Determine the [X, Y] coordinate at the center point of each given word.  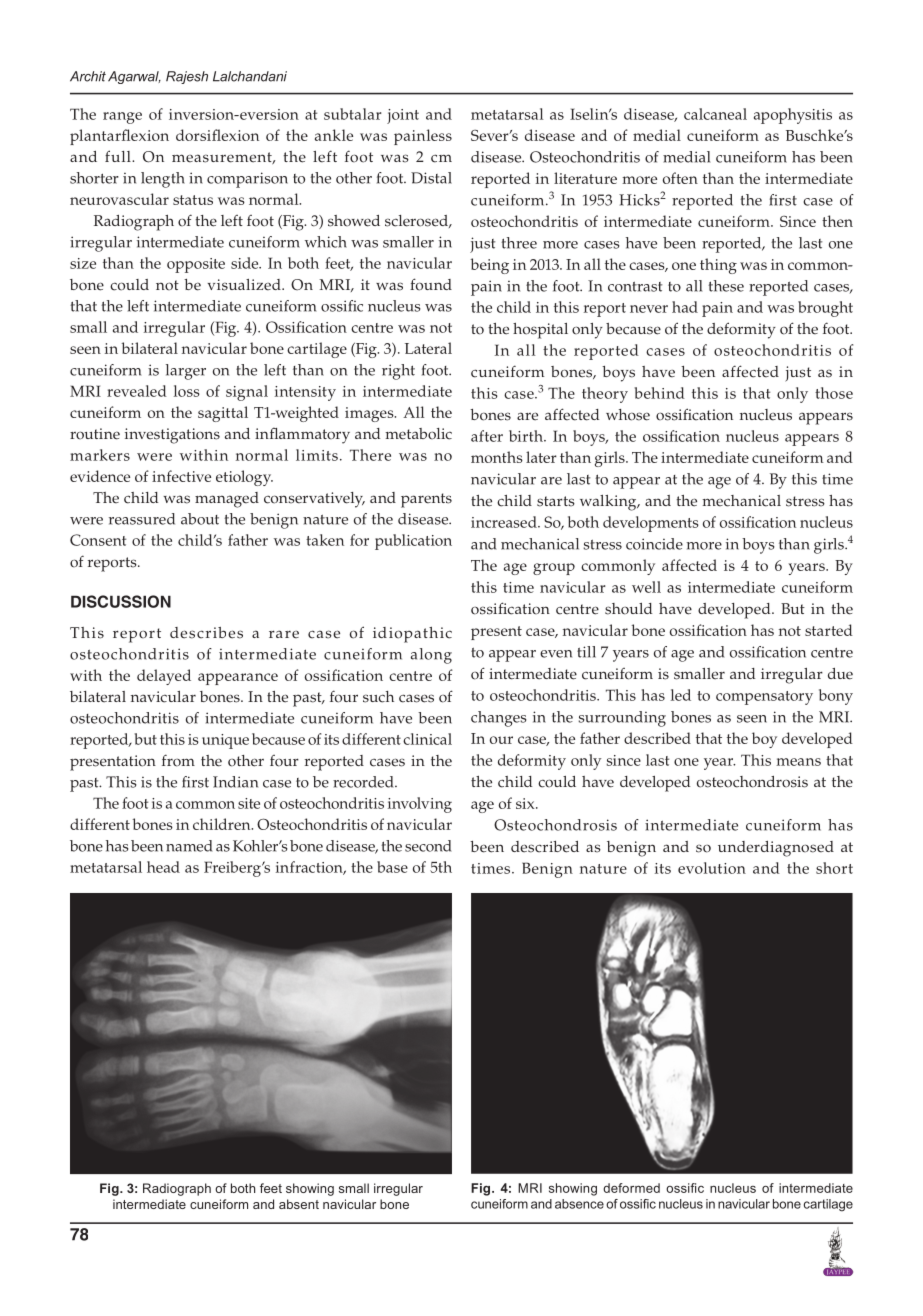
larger [186, 372]
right [398, 372]
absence [579, 1204]
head [163, 867]
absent [299, 1204]
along [431, 656]
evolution [712, 868]
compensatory [764, 698]
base [392, 867]
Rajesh [187, 77]
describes [206, 633]
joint [403, 116]
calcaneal [715, 114]
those [834, 393]
